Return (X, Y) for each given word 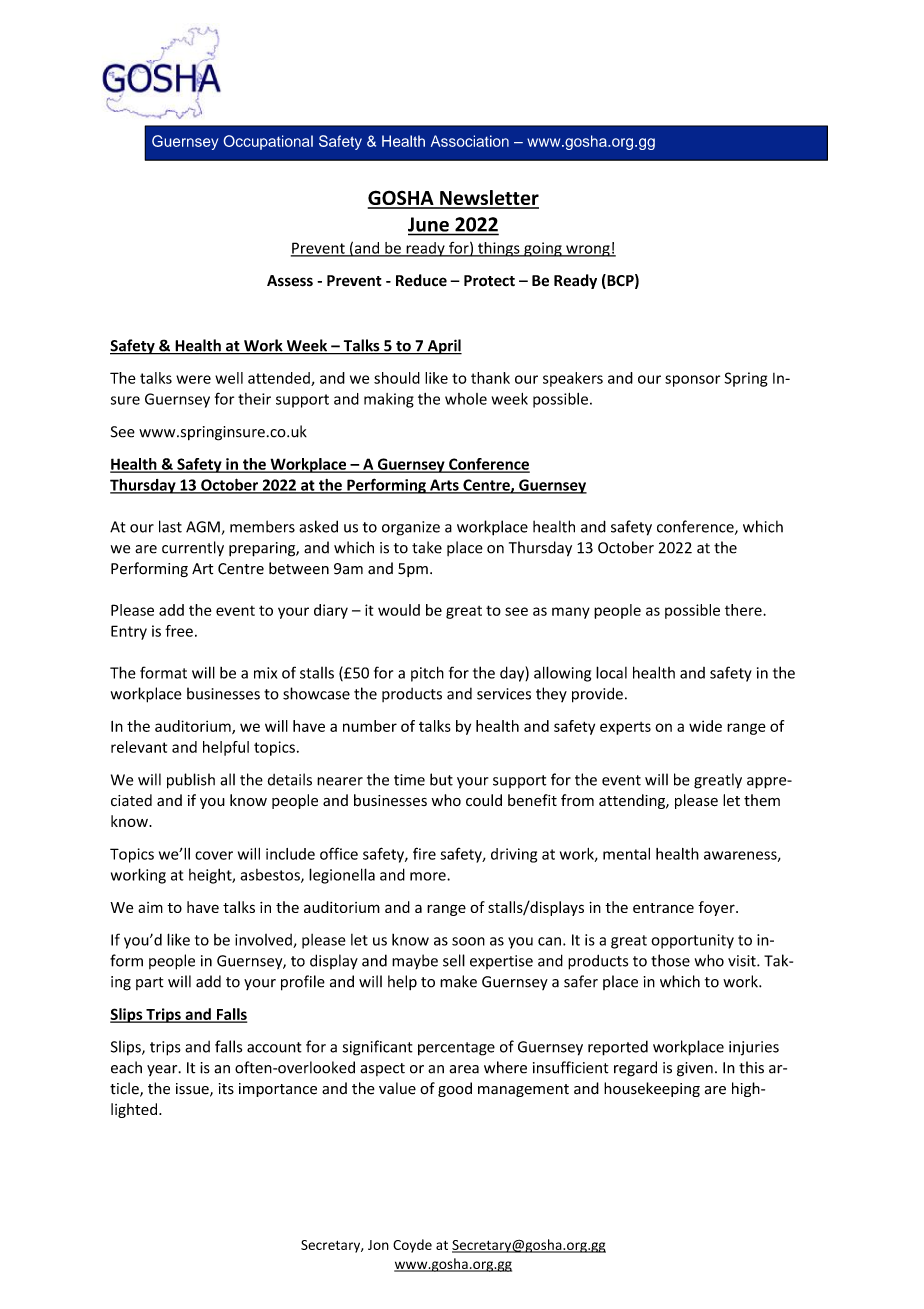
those (670, 960)
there (744, 610)
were (193, 379)
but (441, 779)
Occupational (268, 142)
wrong (588, 251)
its (226, 1089)
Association (470, 141)
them (762, 800)
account (274, 1047)
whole (466, 399)
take (427, 547)
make (458, 981)
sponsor (692, 381)
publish (191, 781)
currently (193, 549)
